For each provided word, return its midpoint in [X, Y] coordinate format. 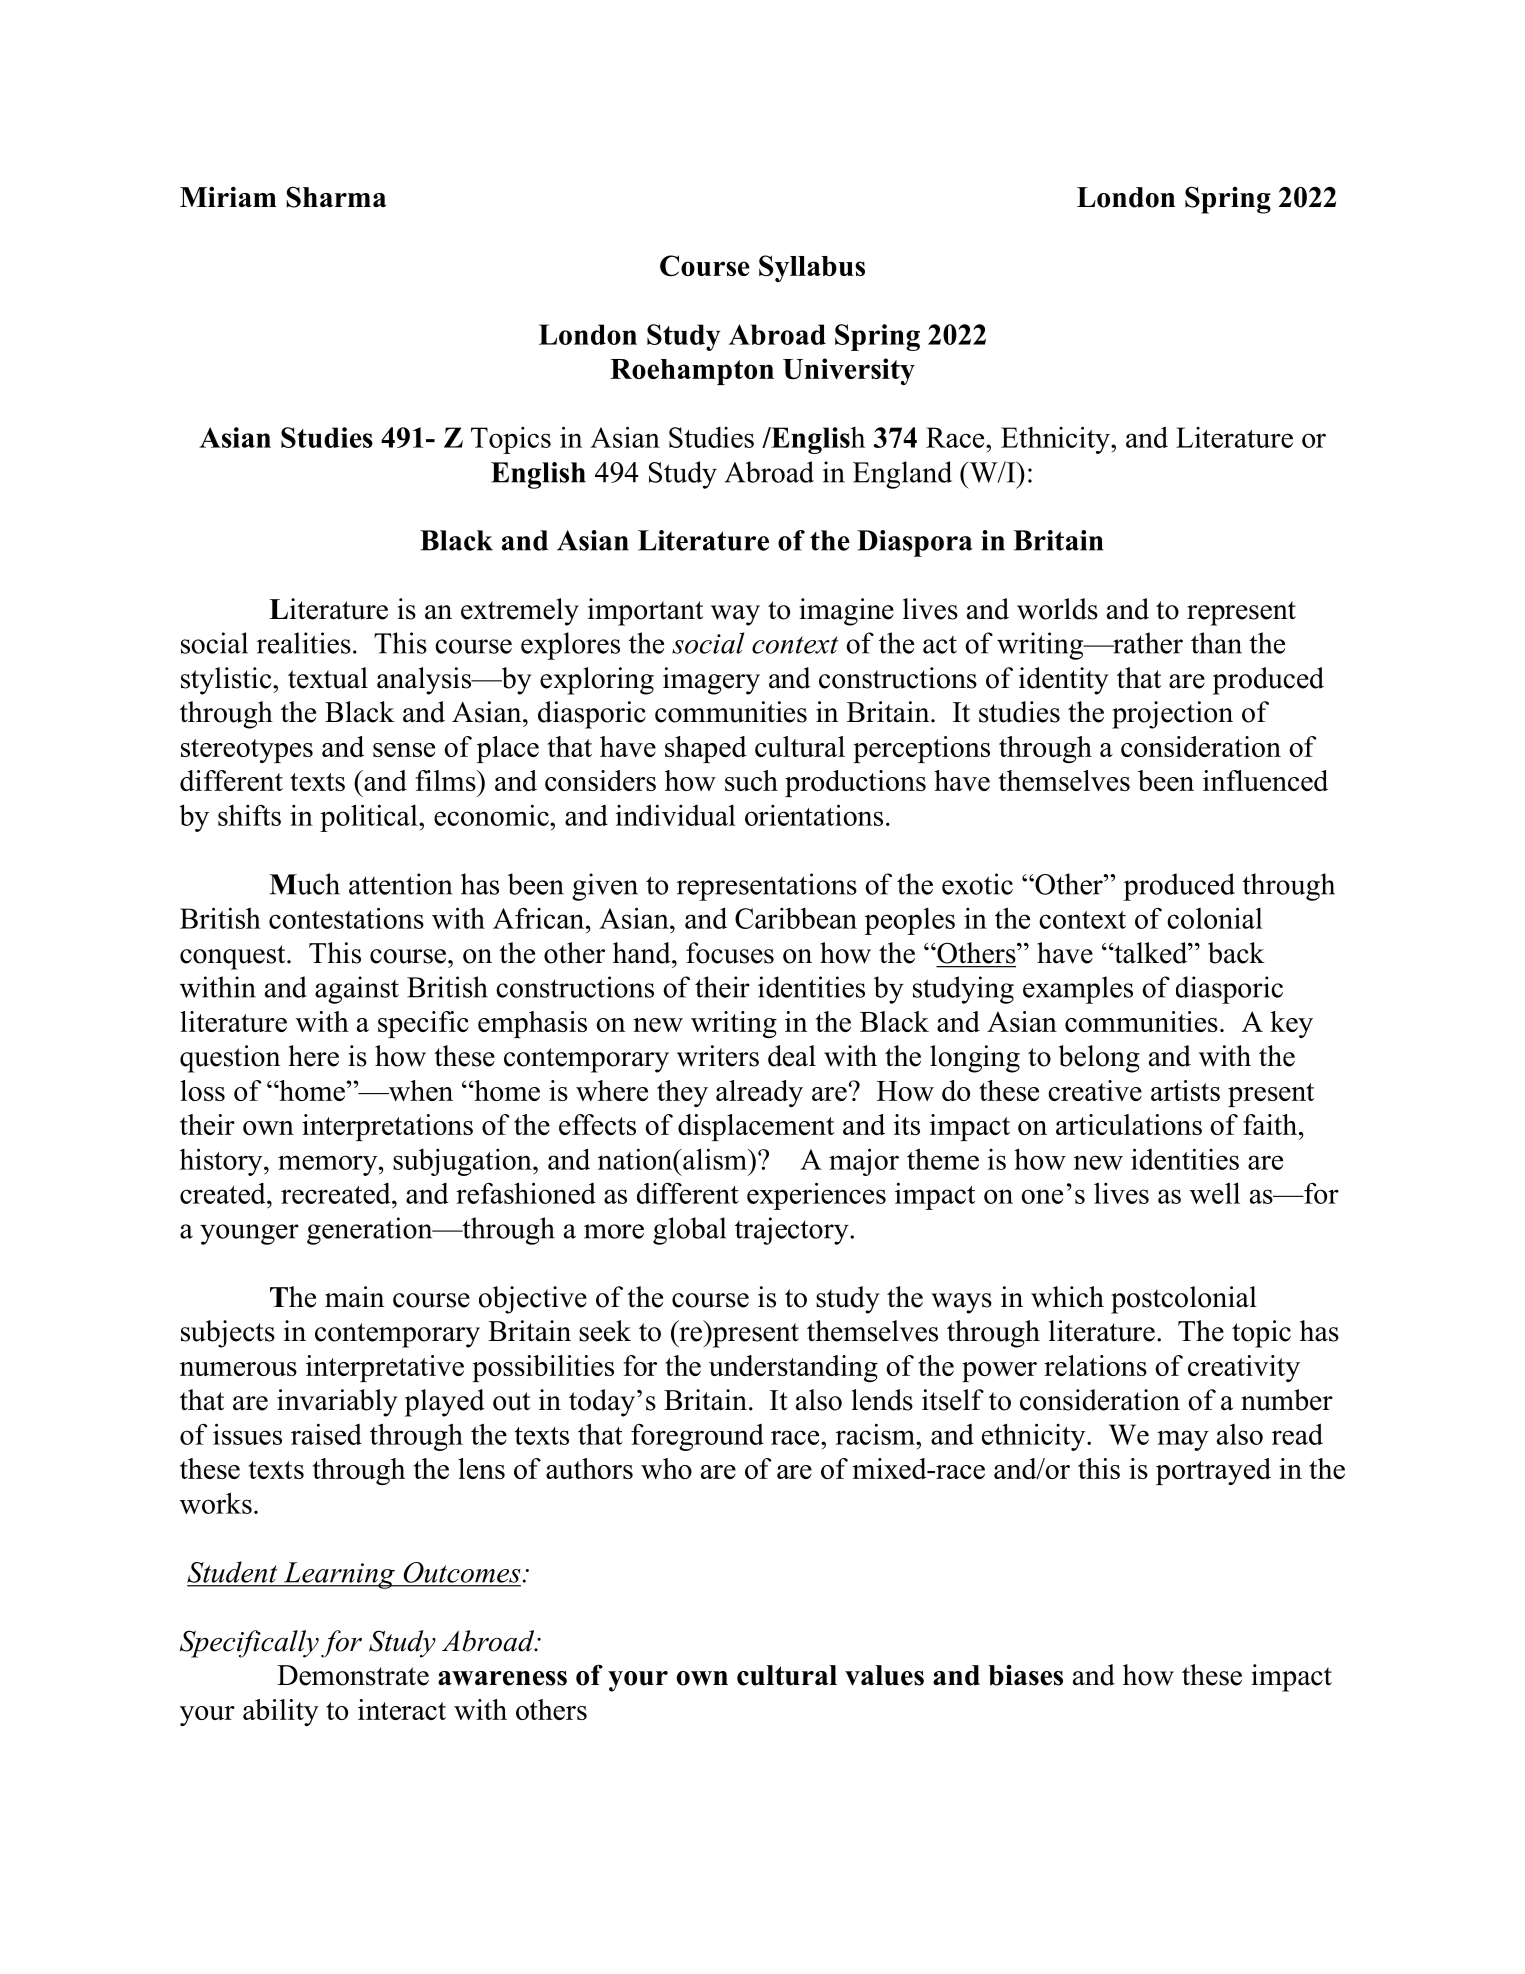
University [849, 371]
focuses [730, 953]
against [357, 990]
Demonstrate [353, 1675]
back [1236, 953]
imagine [846, 612]
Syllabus [812, 268]
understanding [793, 1368]
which [1067, 1297]
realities [304, 643]
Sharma [336, 197]
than [1216, 643]
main [354, 1297]
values [884, 1675]
